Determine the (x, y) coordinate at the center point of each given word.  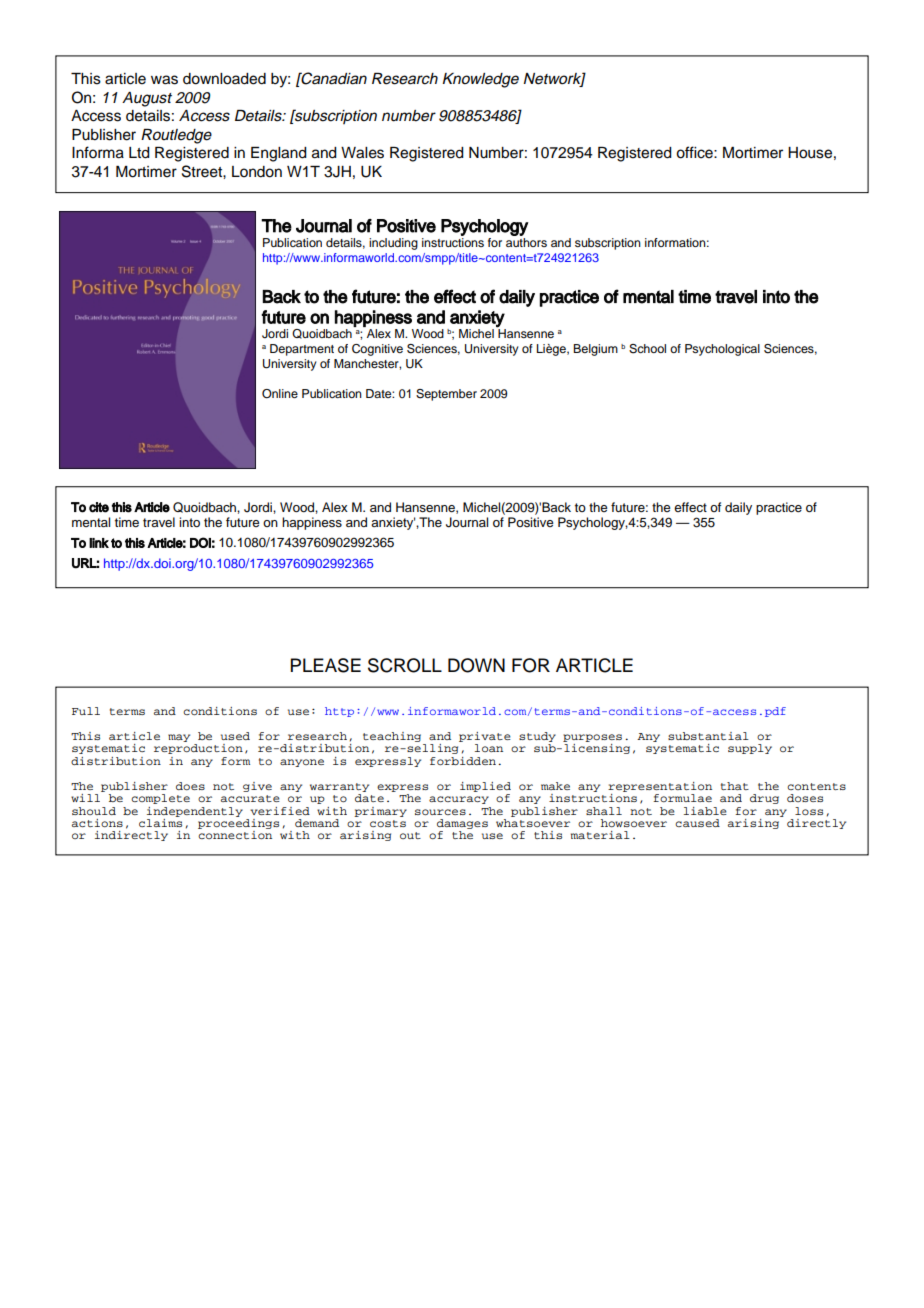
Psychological (722, 350)
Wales (362, 153)
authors (526, 241)
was (164, 80)
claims (160, 821)
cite (99, 507)
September (446, 395)
